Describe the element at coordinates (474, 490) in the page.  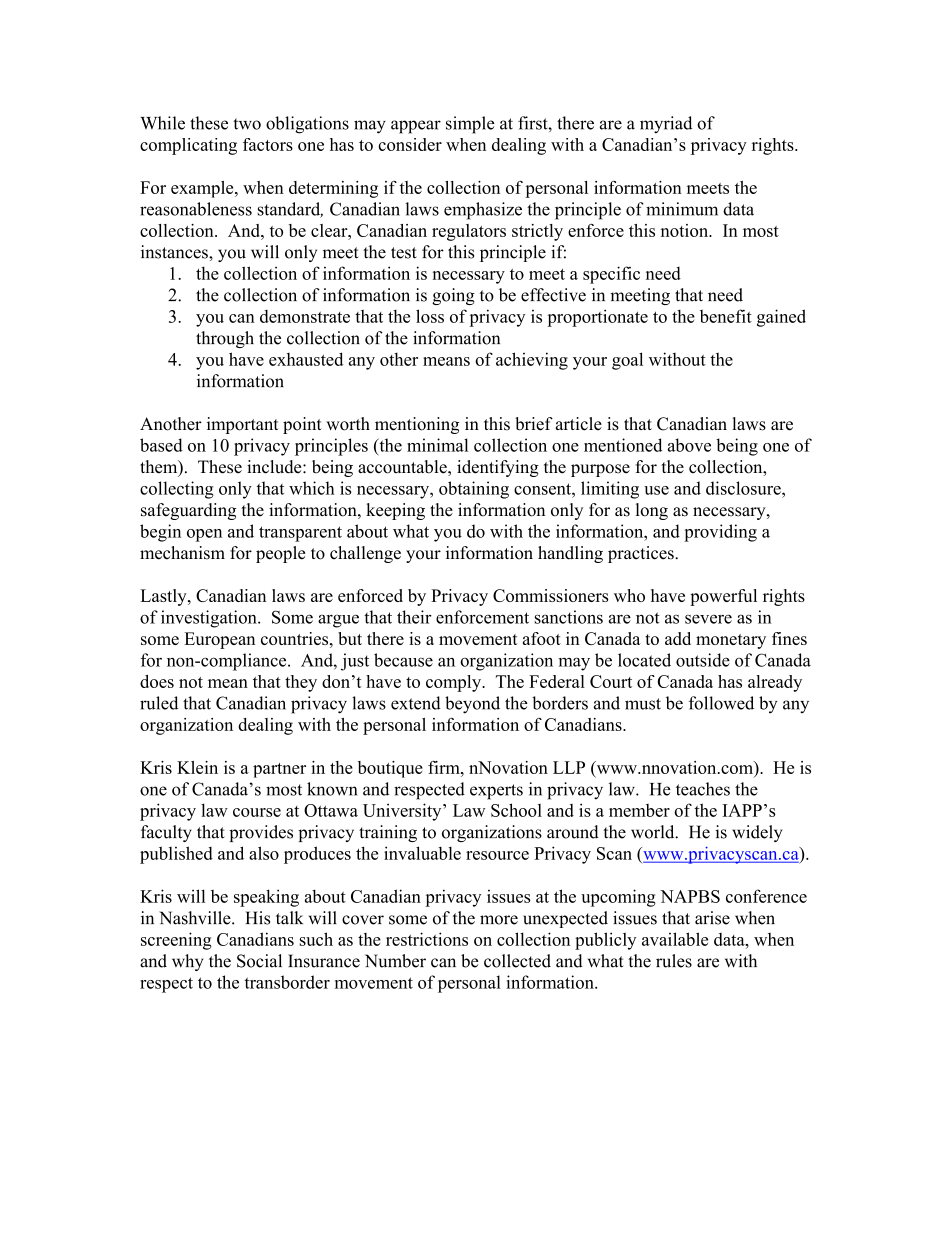
I see `obtaining` at that location.
